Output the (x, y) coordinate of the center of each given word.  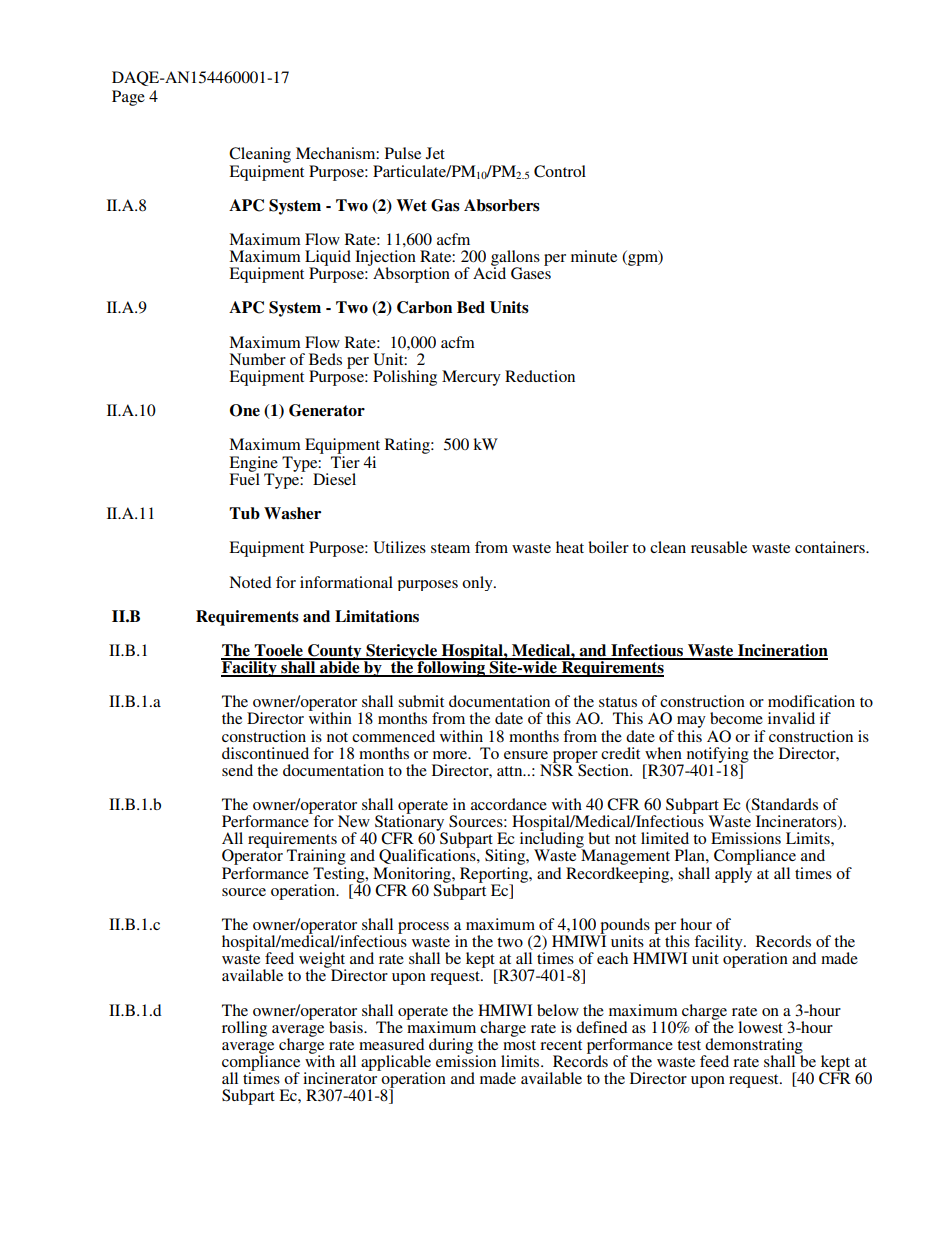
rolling (244, 1029)
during (451, 1047)
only (478, 583)
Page (128, 98)
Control (560, 171)
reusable (719, 547)
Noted (250, 582)
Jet (435, 153)
